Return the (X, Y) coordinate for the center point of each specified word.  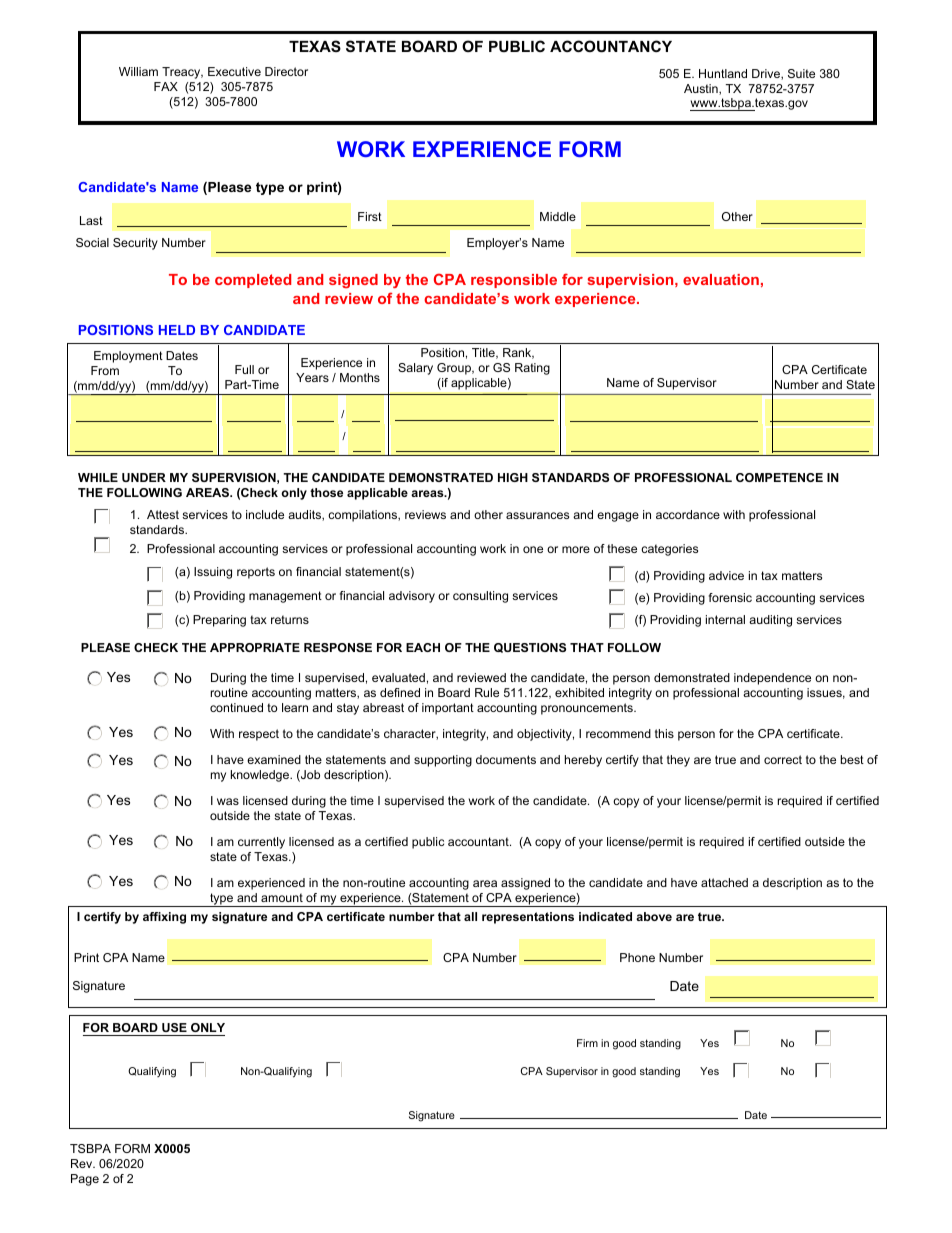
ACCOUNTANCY (611, 46)
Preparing (219, 621)
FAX (166, 86)
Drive (767, 74)
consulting (480, 597)
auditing (770, 621)
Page (85, 1180)
